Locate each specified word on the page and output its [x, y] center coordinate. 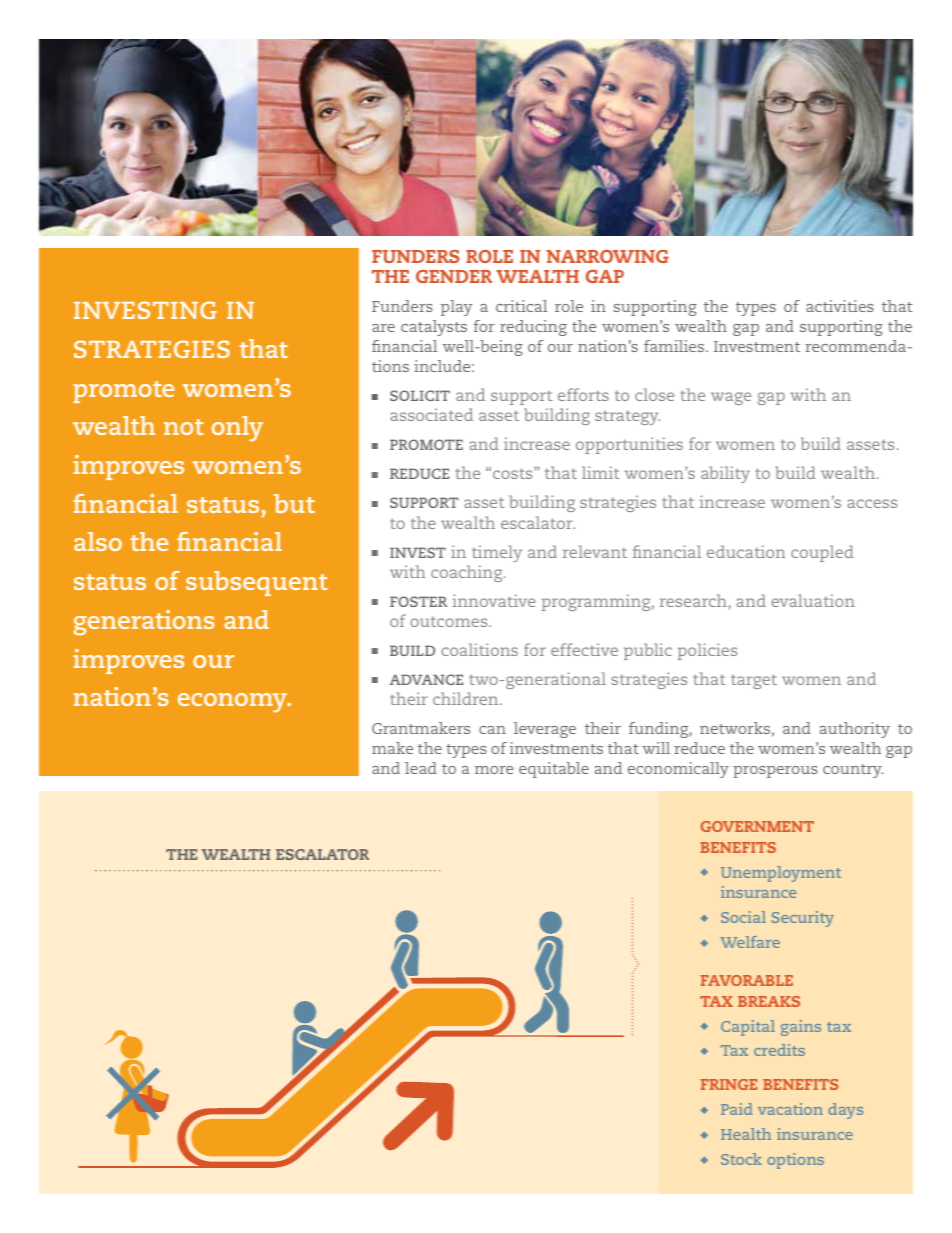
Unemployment [781, 874]
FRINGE [728, 1084]
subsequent [257, 583]
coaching [468, 573]
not [184, 427]
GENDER [454, 276]
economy [233, 703]
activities [840, 306]
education [746, 551]
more [494, 770]
